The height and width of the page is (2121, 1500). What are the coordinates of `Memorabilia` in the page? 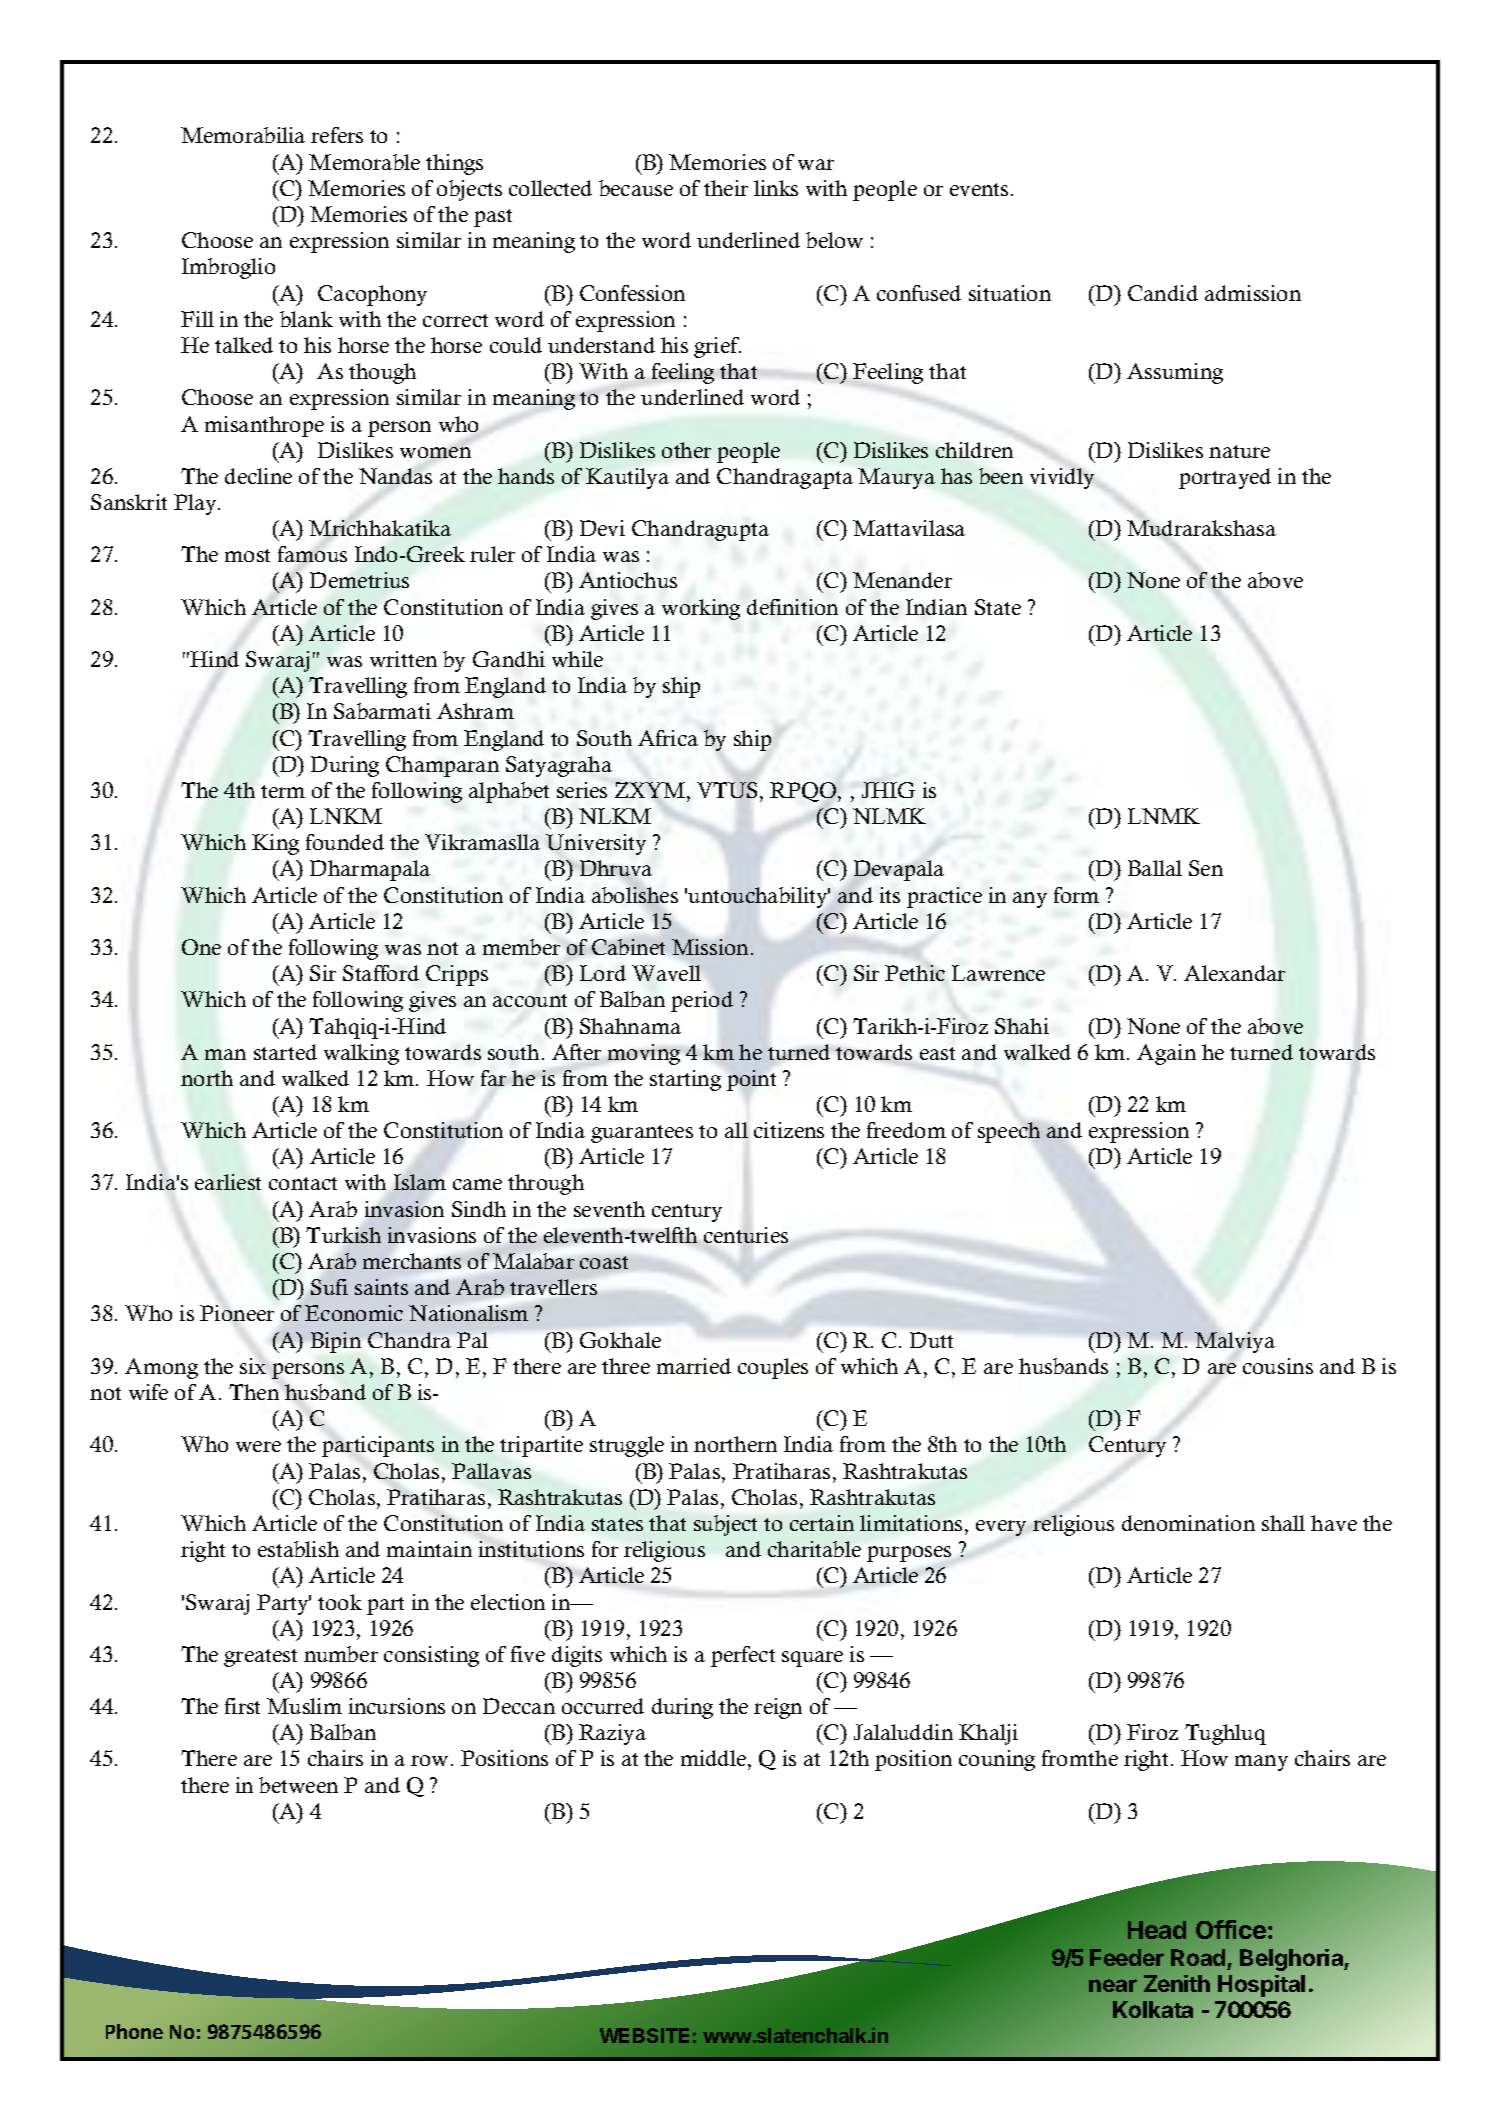 It's located at (243, 135).
